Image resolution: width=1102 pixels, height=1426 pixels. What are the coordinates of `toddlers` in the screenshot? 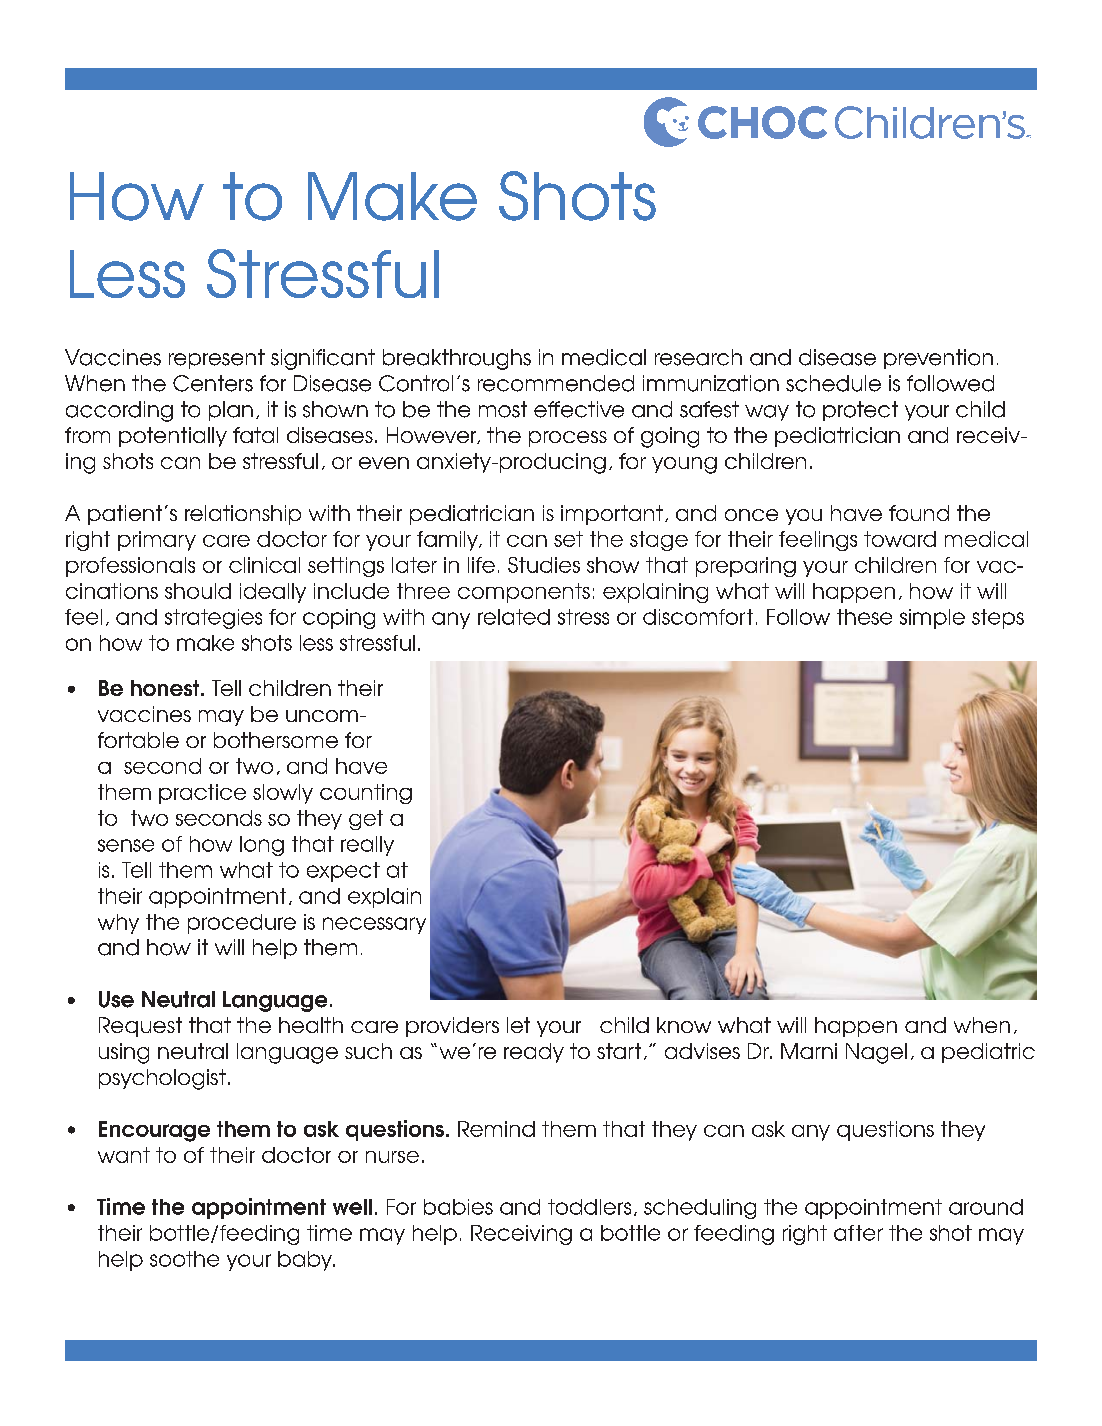 It's located at (589, 1207).
